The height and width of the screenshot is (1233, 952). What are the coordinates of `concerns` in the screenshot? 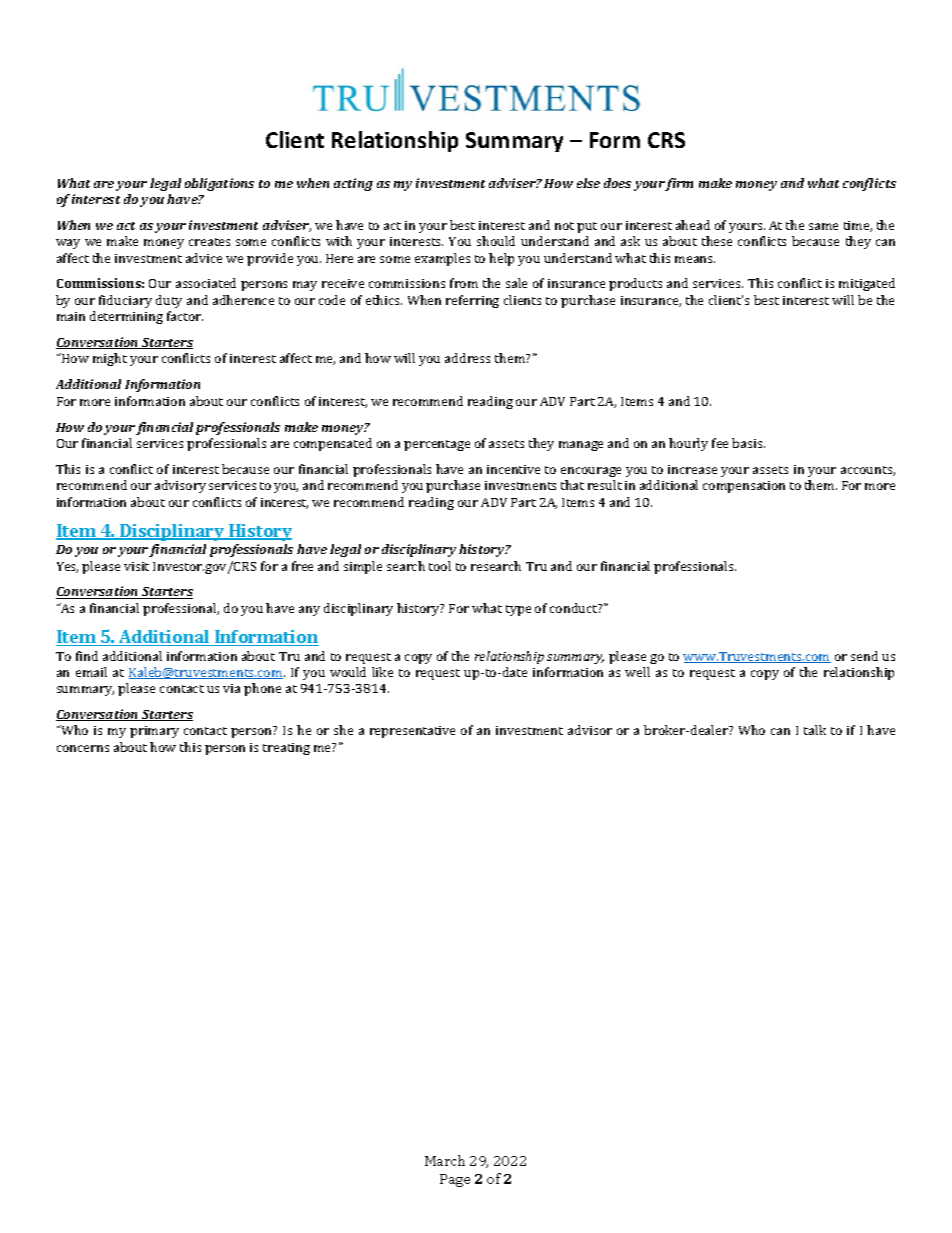 It's located at (83, 748).
